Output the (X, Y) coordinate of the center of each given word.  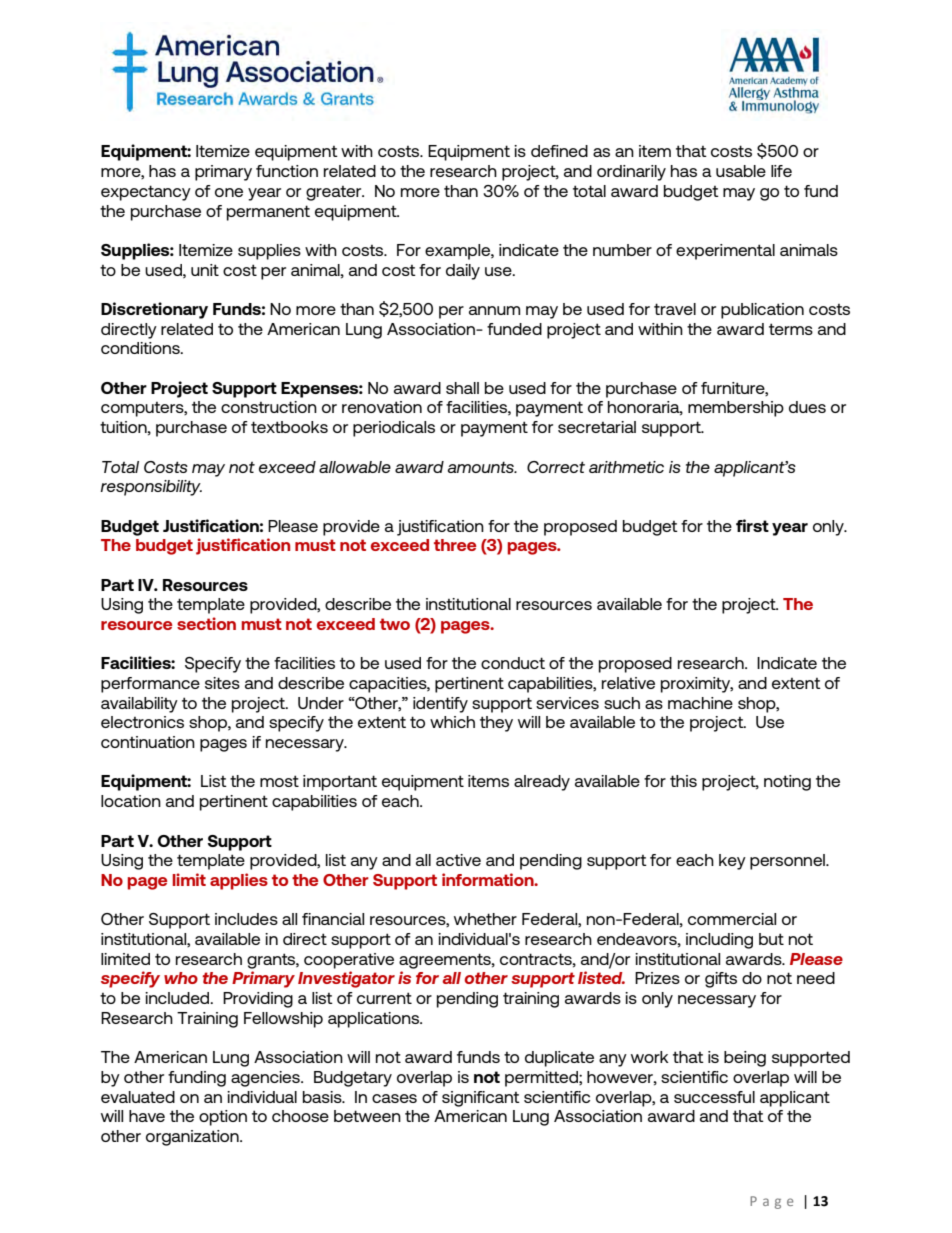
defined (559, 151)
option (223, 1118)
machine (700, 703)
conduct (513, 663)
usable (741, 171)
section (206, 623)
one (229, 192)
